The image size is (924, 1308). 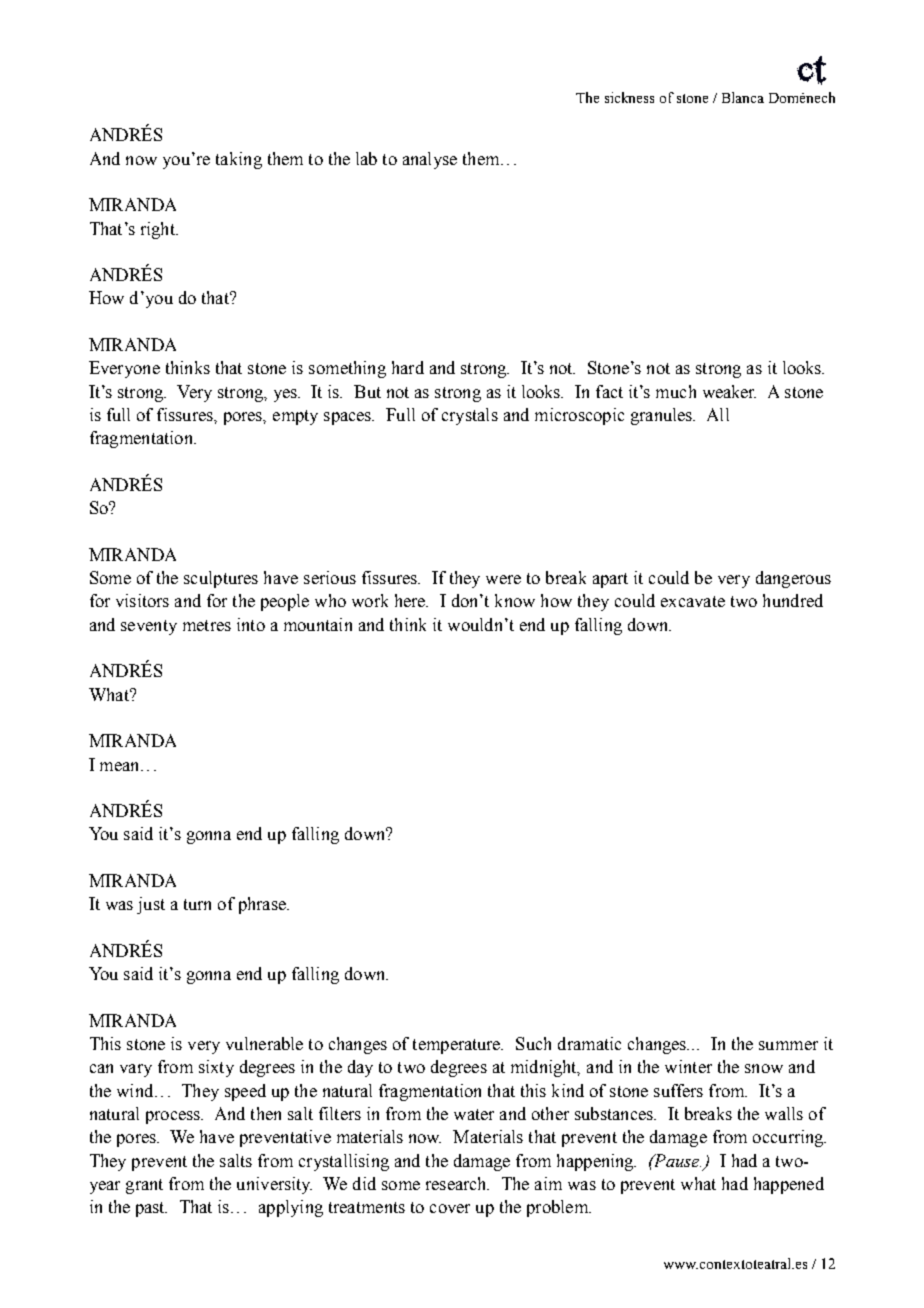 What do you see at coordinates (693, 601) in the screenshot?
I see `excavate` at bounding box center [693, 601].
